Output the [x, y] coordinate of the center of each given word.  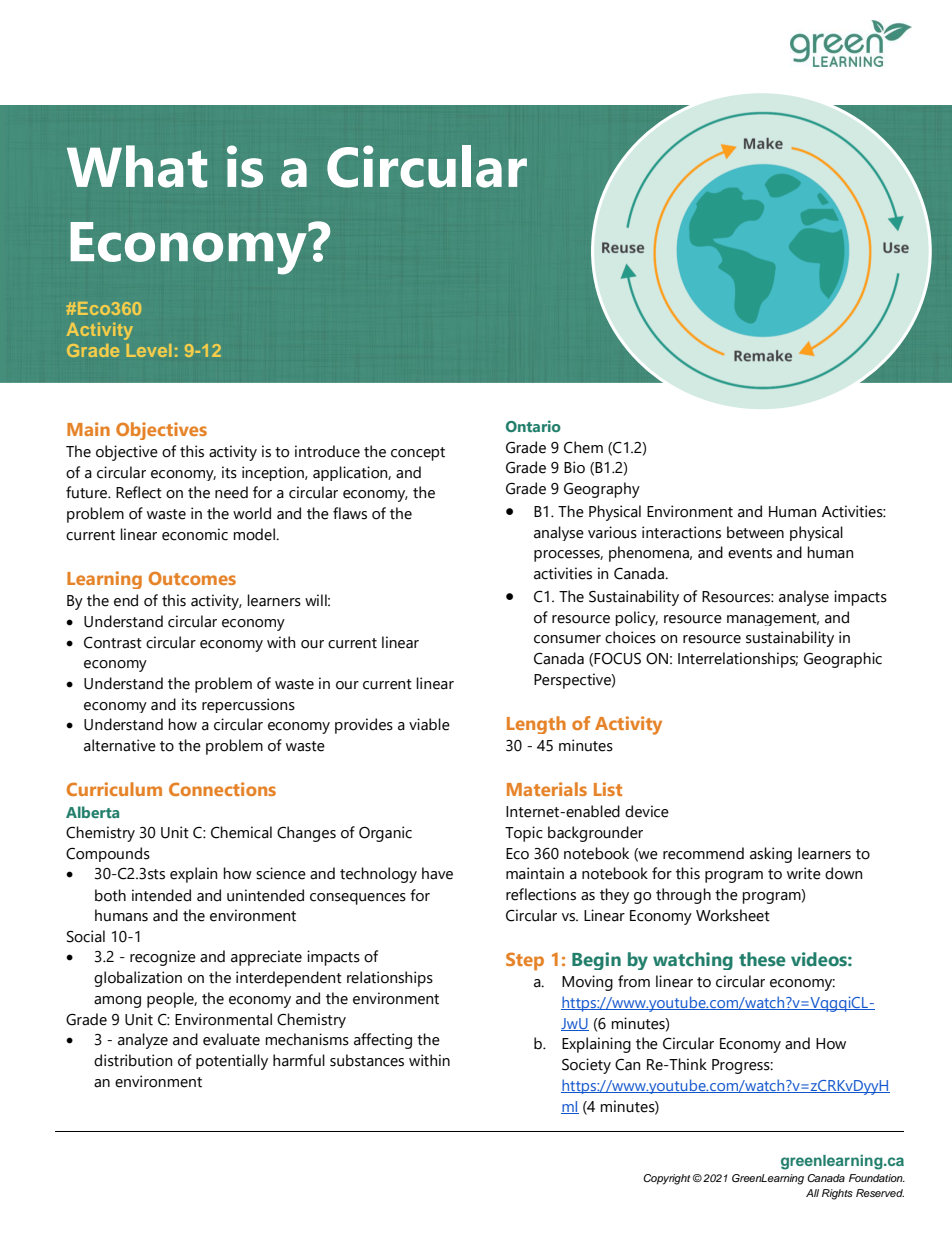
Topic [524, 834]
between [755, 532]
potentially [232, 1062]
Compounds [108, 854]
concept [418, 454]
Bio [574, 467]
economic [195, 534]
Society [586, 1066]
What [137, 166]
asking [771, 855]
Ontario [533, 426]
